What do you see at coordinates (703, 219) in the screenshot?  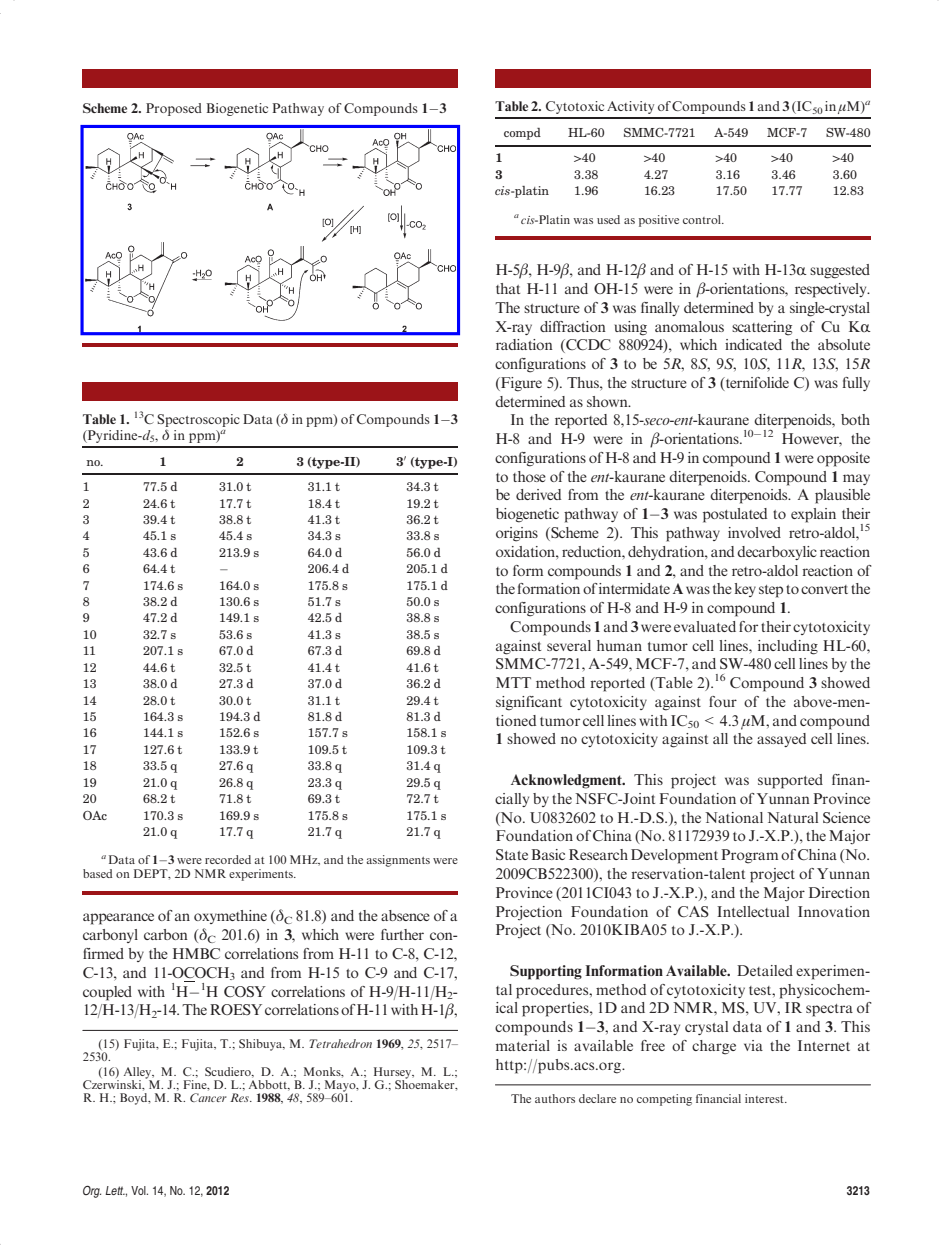 I see `control` at bounding box center [703, 219].
